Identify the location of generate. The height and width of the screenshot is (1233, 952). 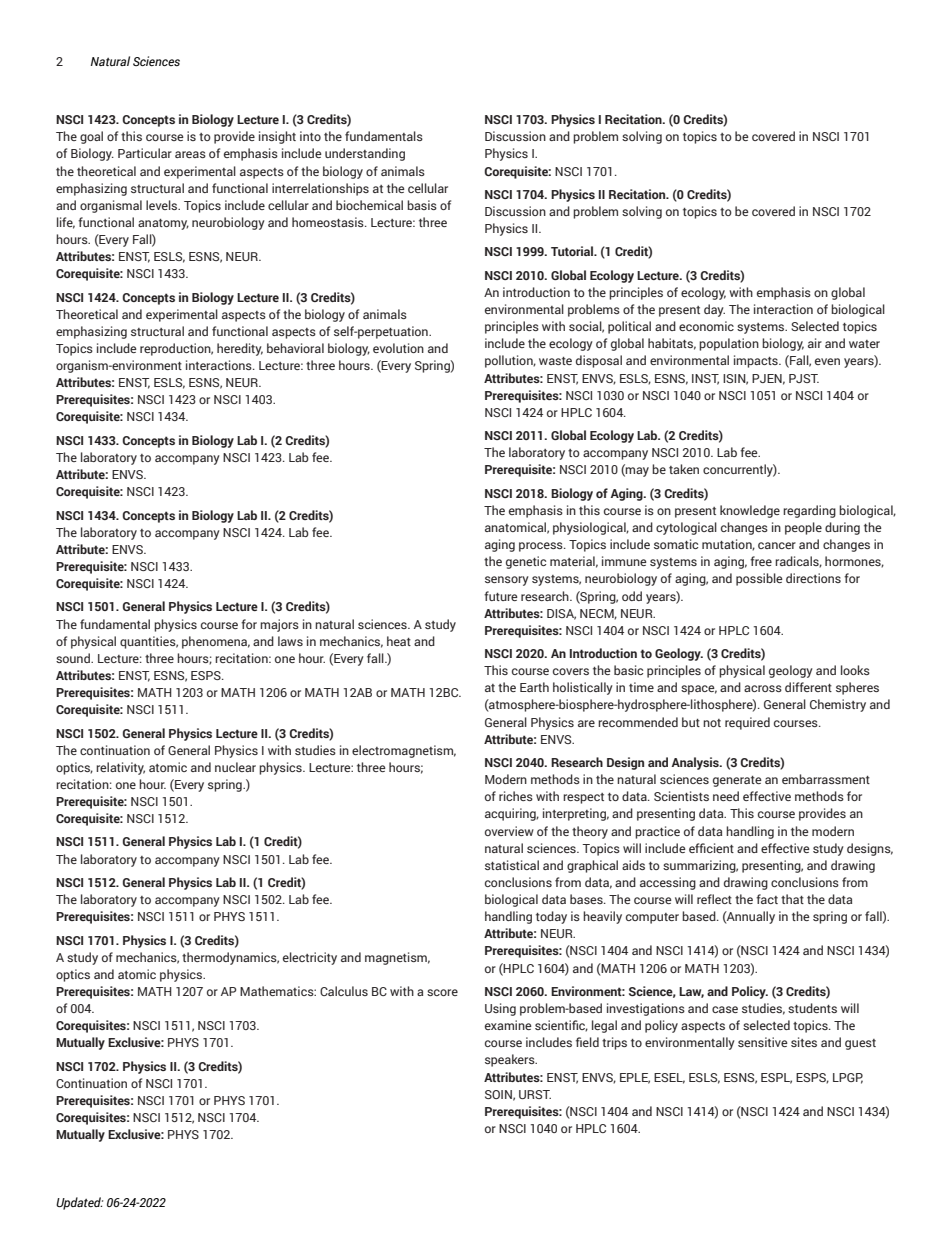
(737, 781).
